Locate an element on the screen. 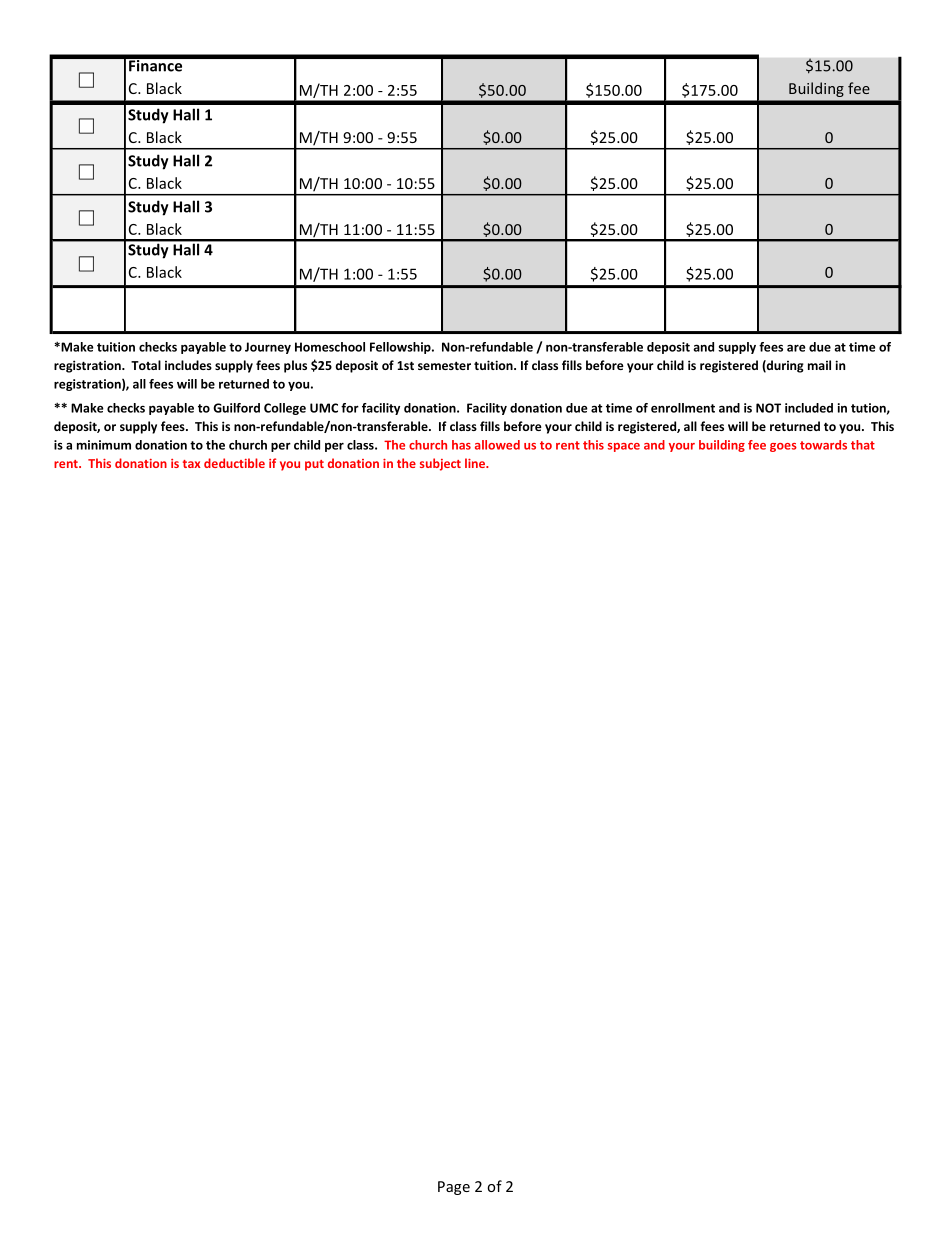 This screenshot has width=952, height=1233. subject is located at coordinates (440, 464).
